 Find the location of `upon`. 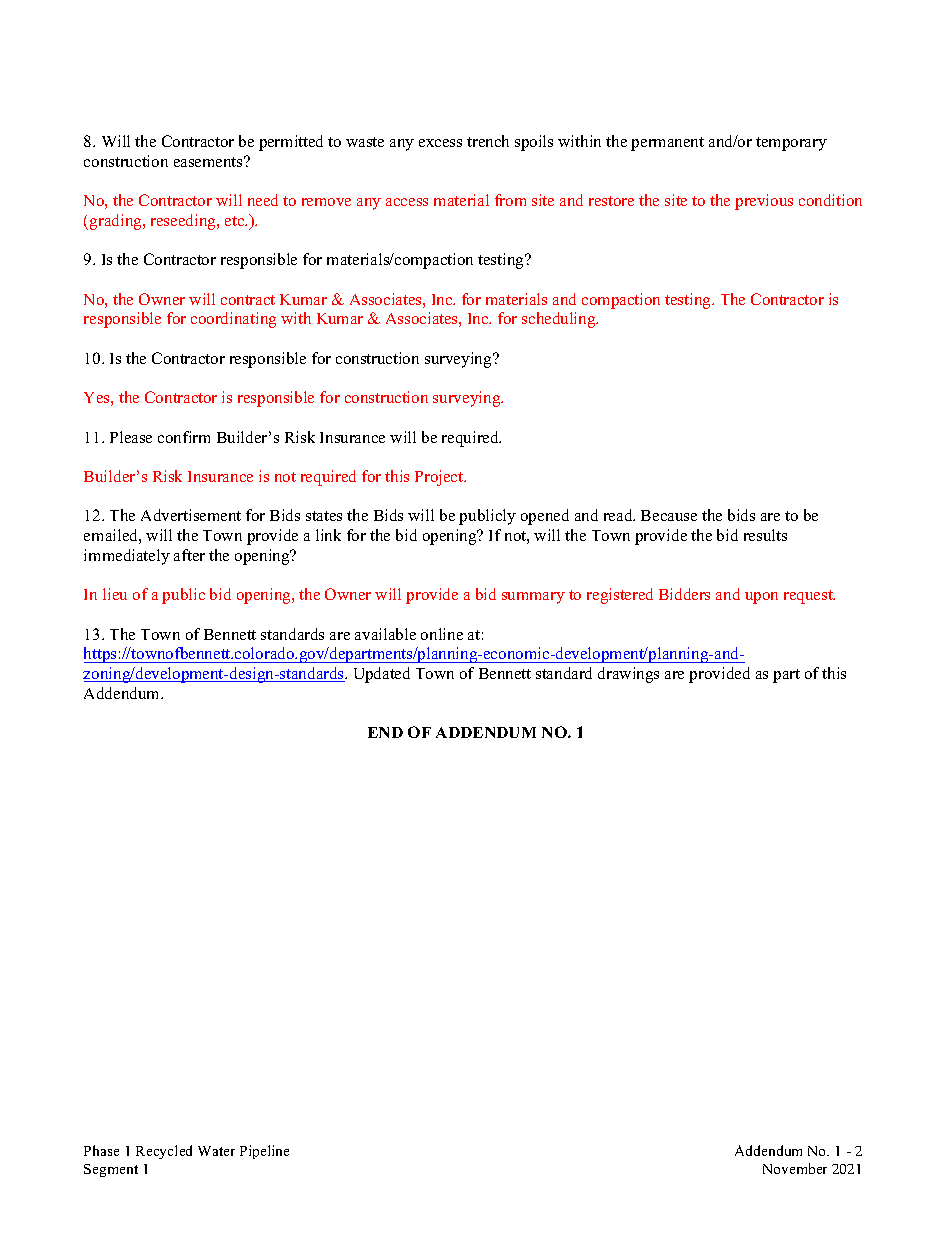

upon is located at coordinates (761, 598).
